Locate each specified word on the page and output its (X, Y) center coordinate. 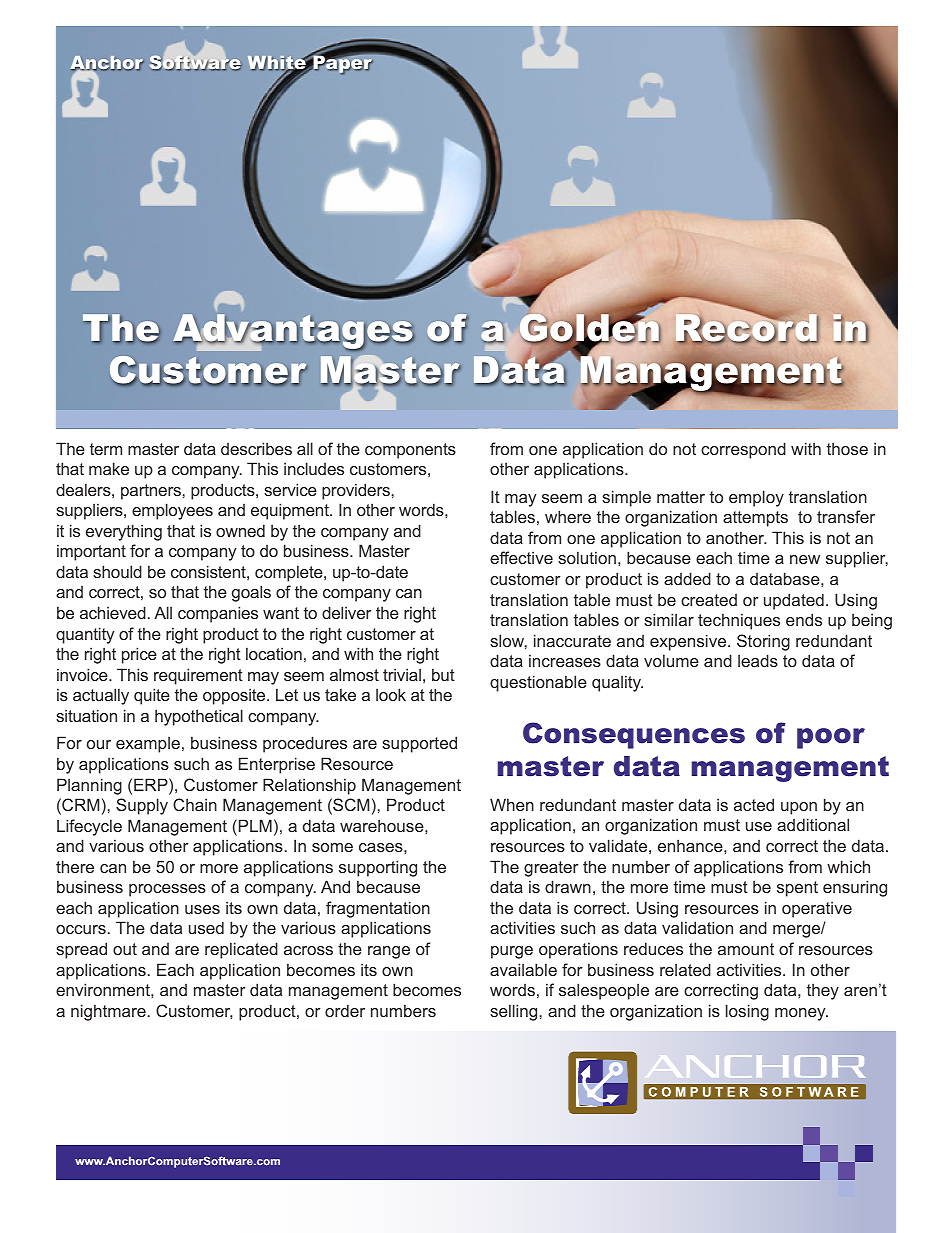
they (823, 991)
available (523, 969)
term (106, 449)
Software (195, 62)
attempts (755, 519)
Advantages (293, 332)
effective (521, 557)
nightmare (108, 1012)
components (410, 451)
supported (419, 744)
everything (124, 532)
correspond (743, 450)
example (148, 744)
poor (831, 738)
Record (747, 328)
